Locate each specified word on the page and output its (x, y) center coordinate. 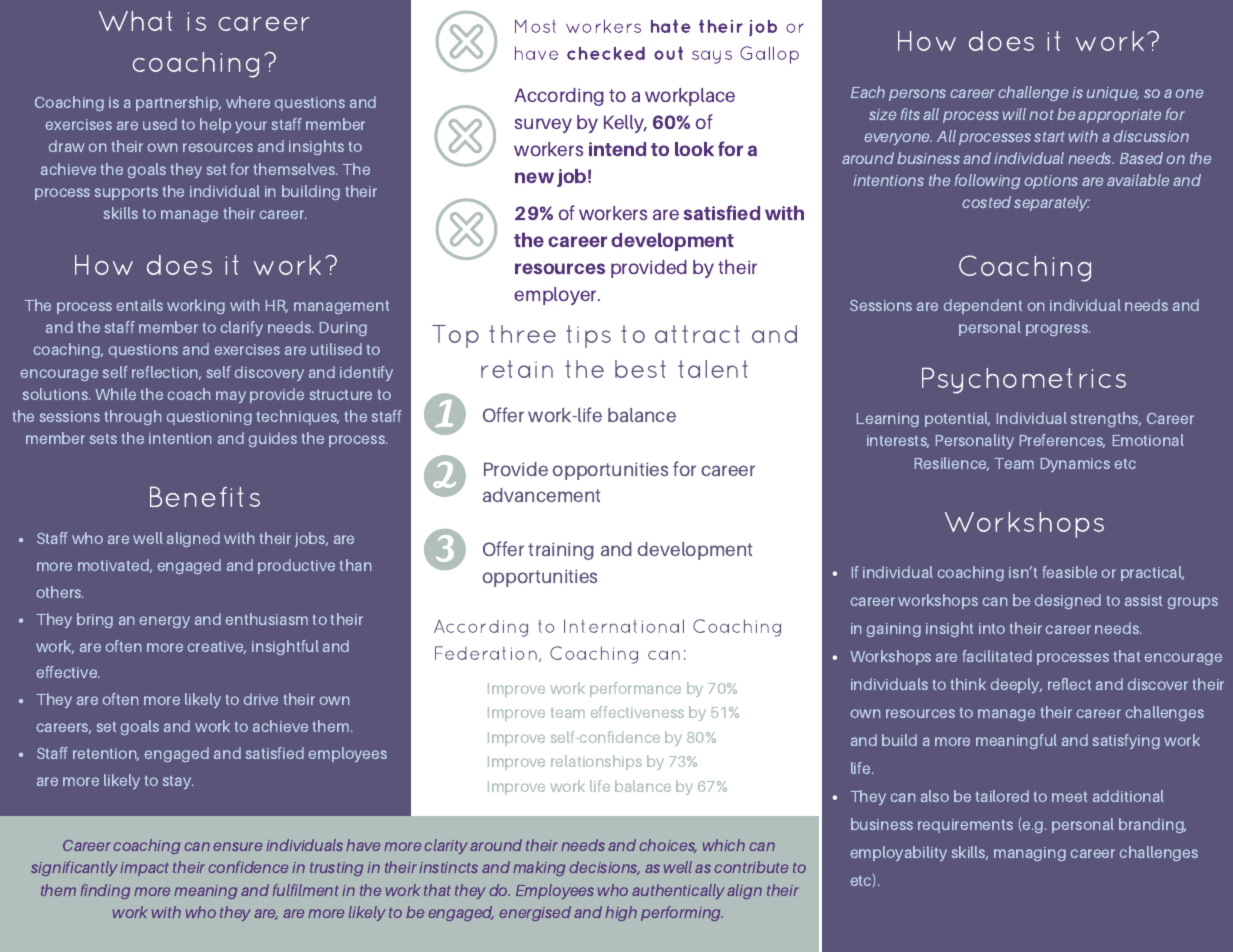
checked (606, 53)
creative (216, 647)
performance (635, 689)
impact (144, 869)
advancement (542, 495)
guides (272, 439)
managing (1030, 854)
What (136, 21)
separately (1052, 203)
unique (1113, 94)
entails (139, 305)
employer (556, 296)
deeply (1016, 685)
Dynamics (1075, 465)
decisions (604, 868)
